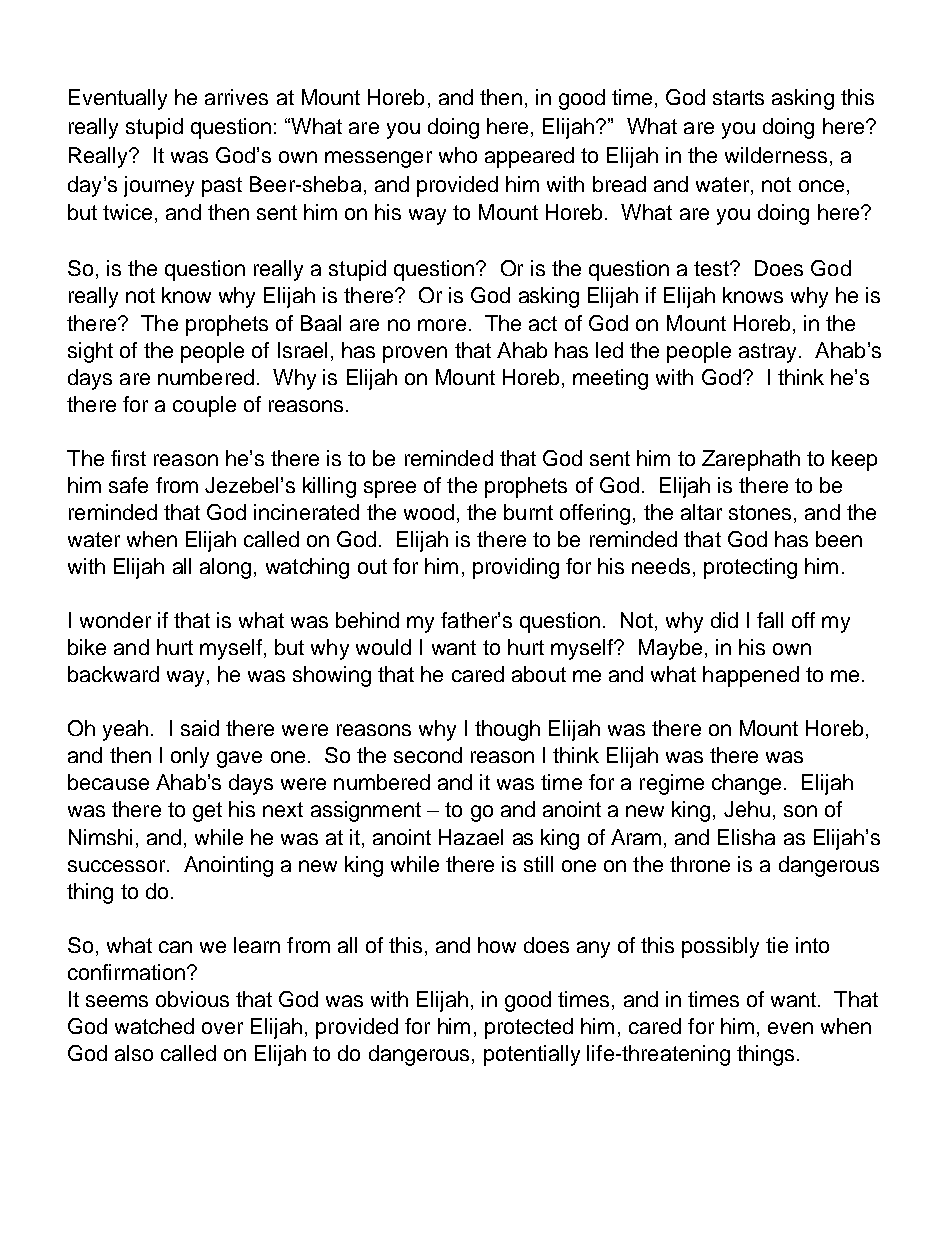  Describe the element at coordinates (90, 352) in the screenshot. I see `sight` at that location.
